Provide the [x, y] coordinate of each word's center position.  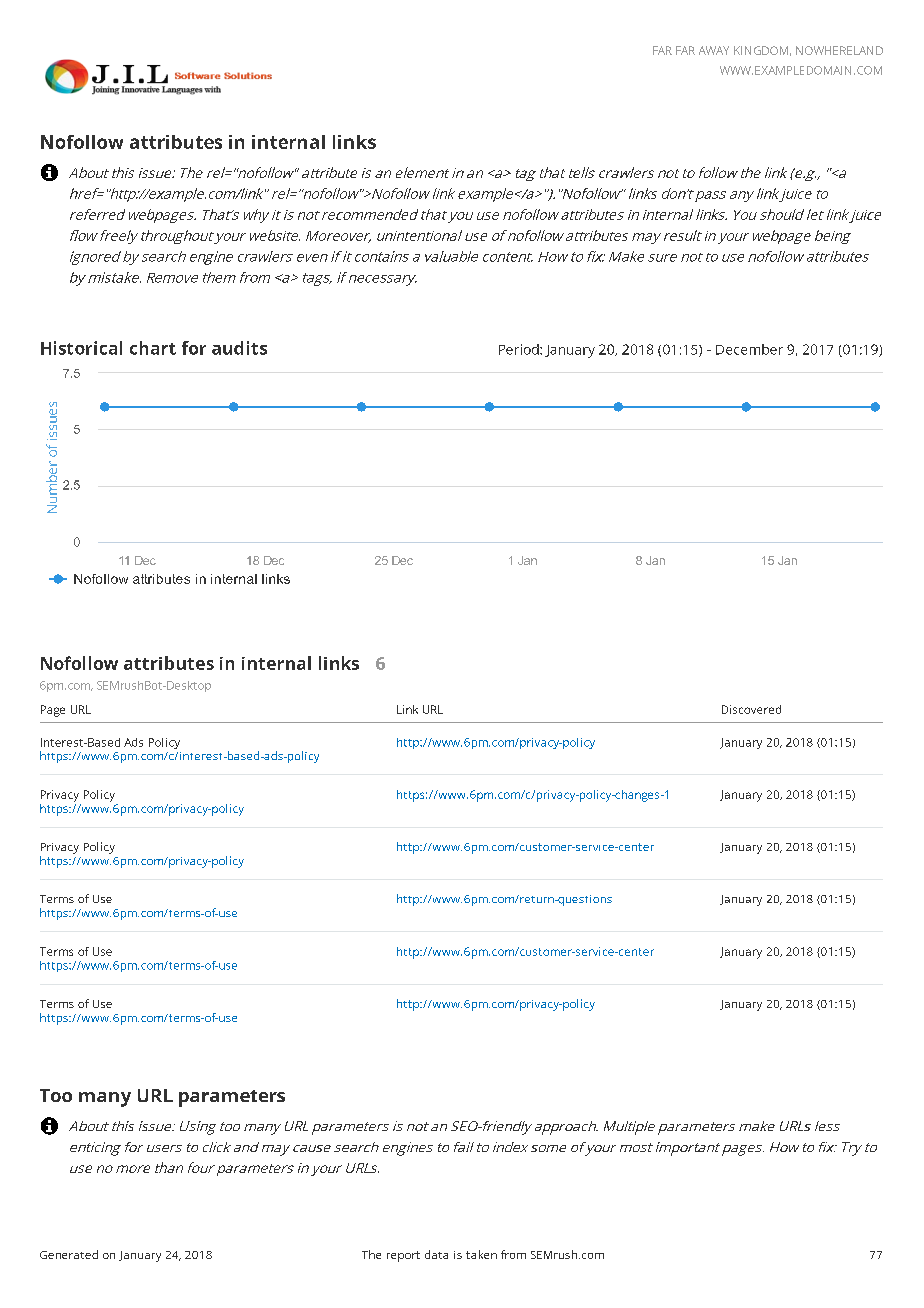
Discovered [751, 709]
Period [520, 349]
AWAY [714, 50]
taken [481, 1254]
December [749, 349]
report [403, 1256]
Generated [69, 1254]
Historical [81, 348]
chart [153, 348]
